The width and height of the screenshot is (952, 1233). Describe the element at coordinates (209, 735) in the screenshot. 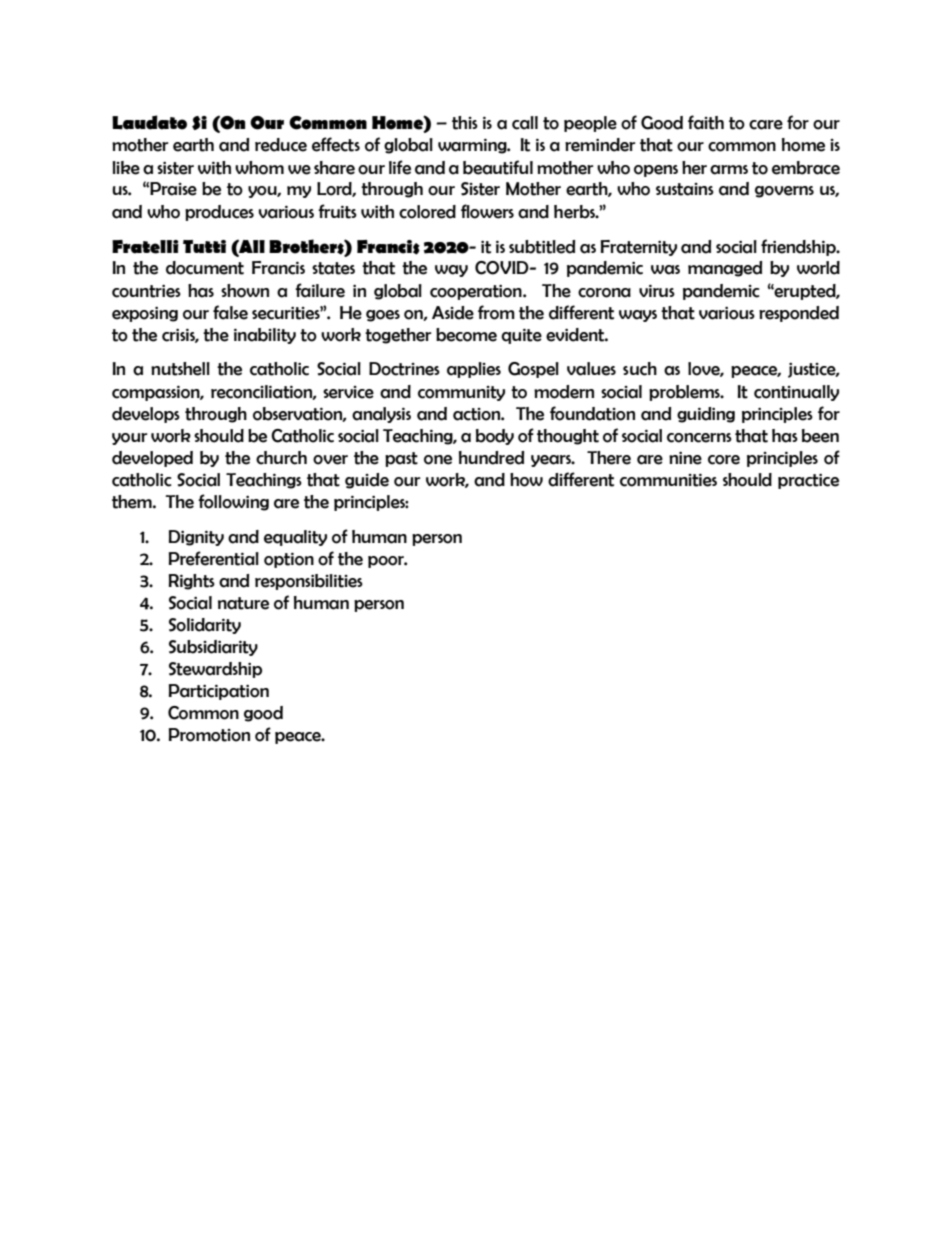

I see `Promotion` at that location.
